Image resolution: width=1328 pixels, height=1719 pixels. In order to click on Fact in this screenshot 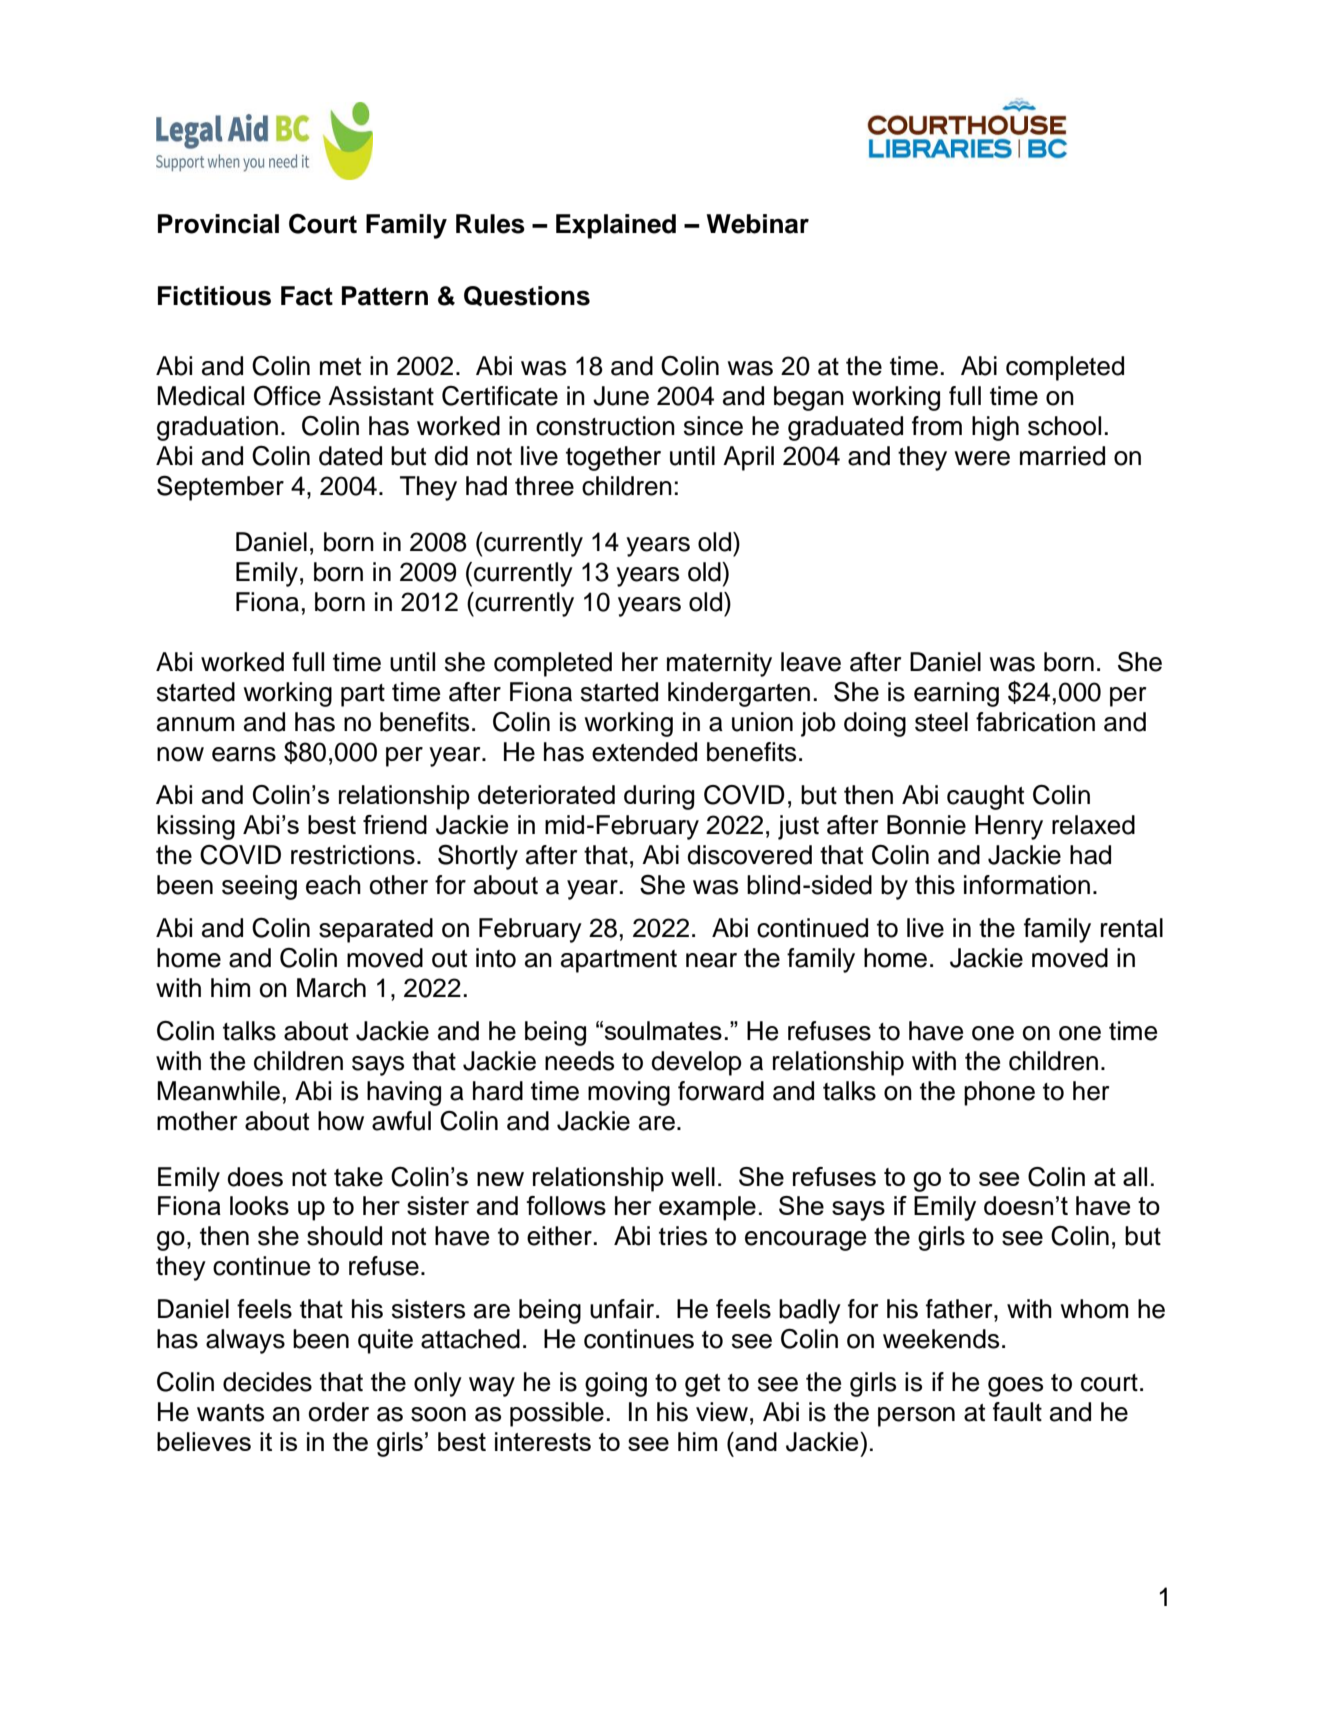, I will do `click(307, 296)`.
